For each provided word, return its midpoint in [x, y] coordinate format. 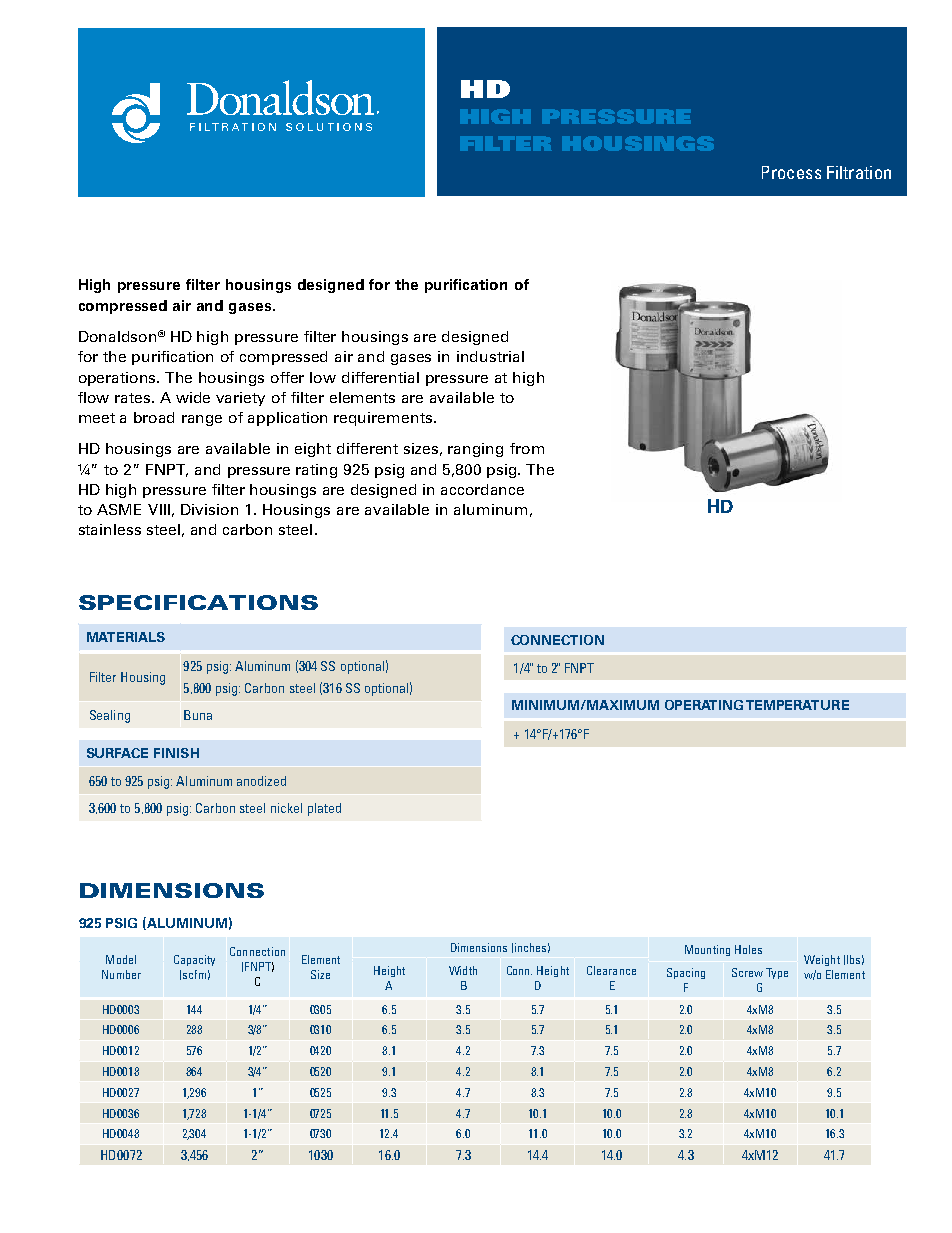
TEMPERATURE [797, 705]
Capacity [194, 960]
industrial [490, 356]
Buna [198, 715]
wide [193, 397]
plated [324, 809]
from [527, 448]
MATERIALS [126, 637]
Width [463, 970]
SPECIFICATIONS [198, 602]
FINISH [176, 753]
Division [209, 509]
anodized [261, 781]
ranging [475, 450]
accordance [482, 489]
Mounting [707, 950]
